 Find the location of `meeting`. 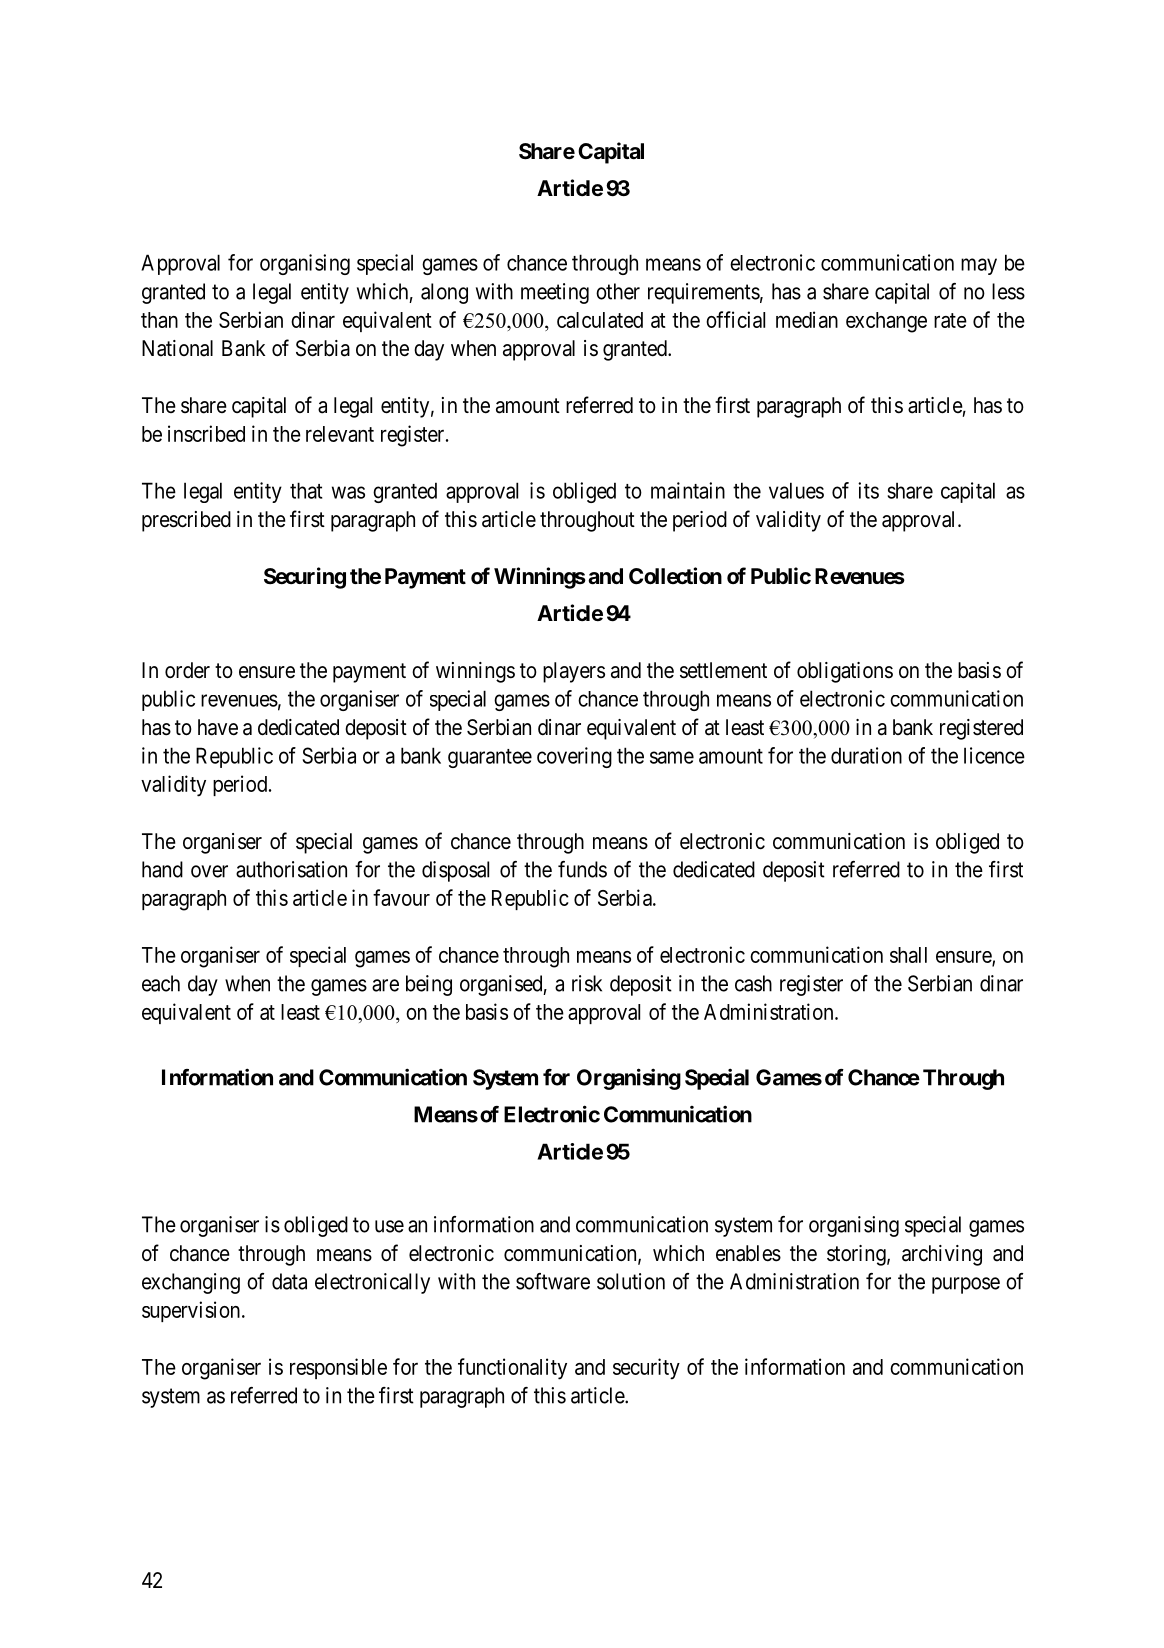

meeting is located at coordinates (555, 293).
